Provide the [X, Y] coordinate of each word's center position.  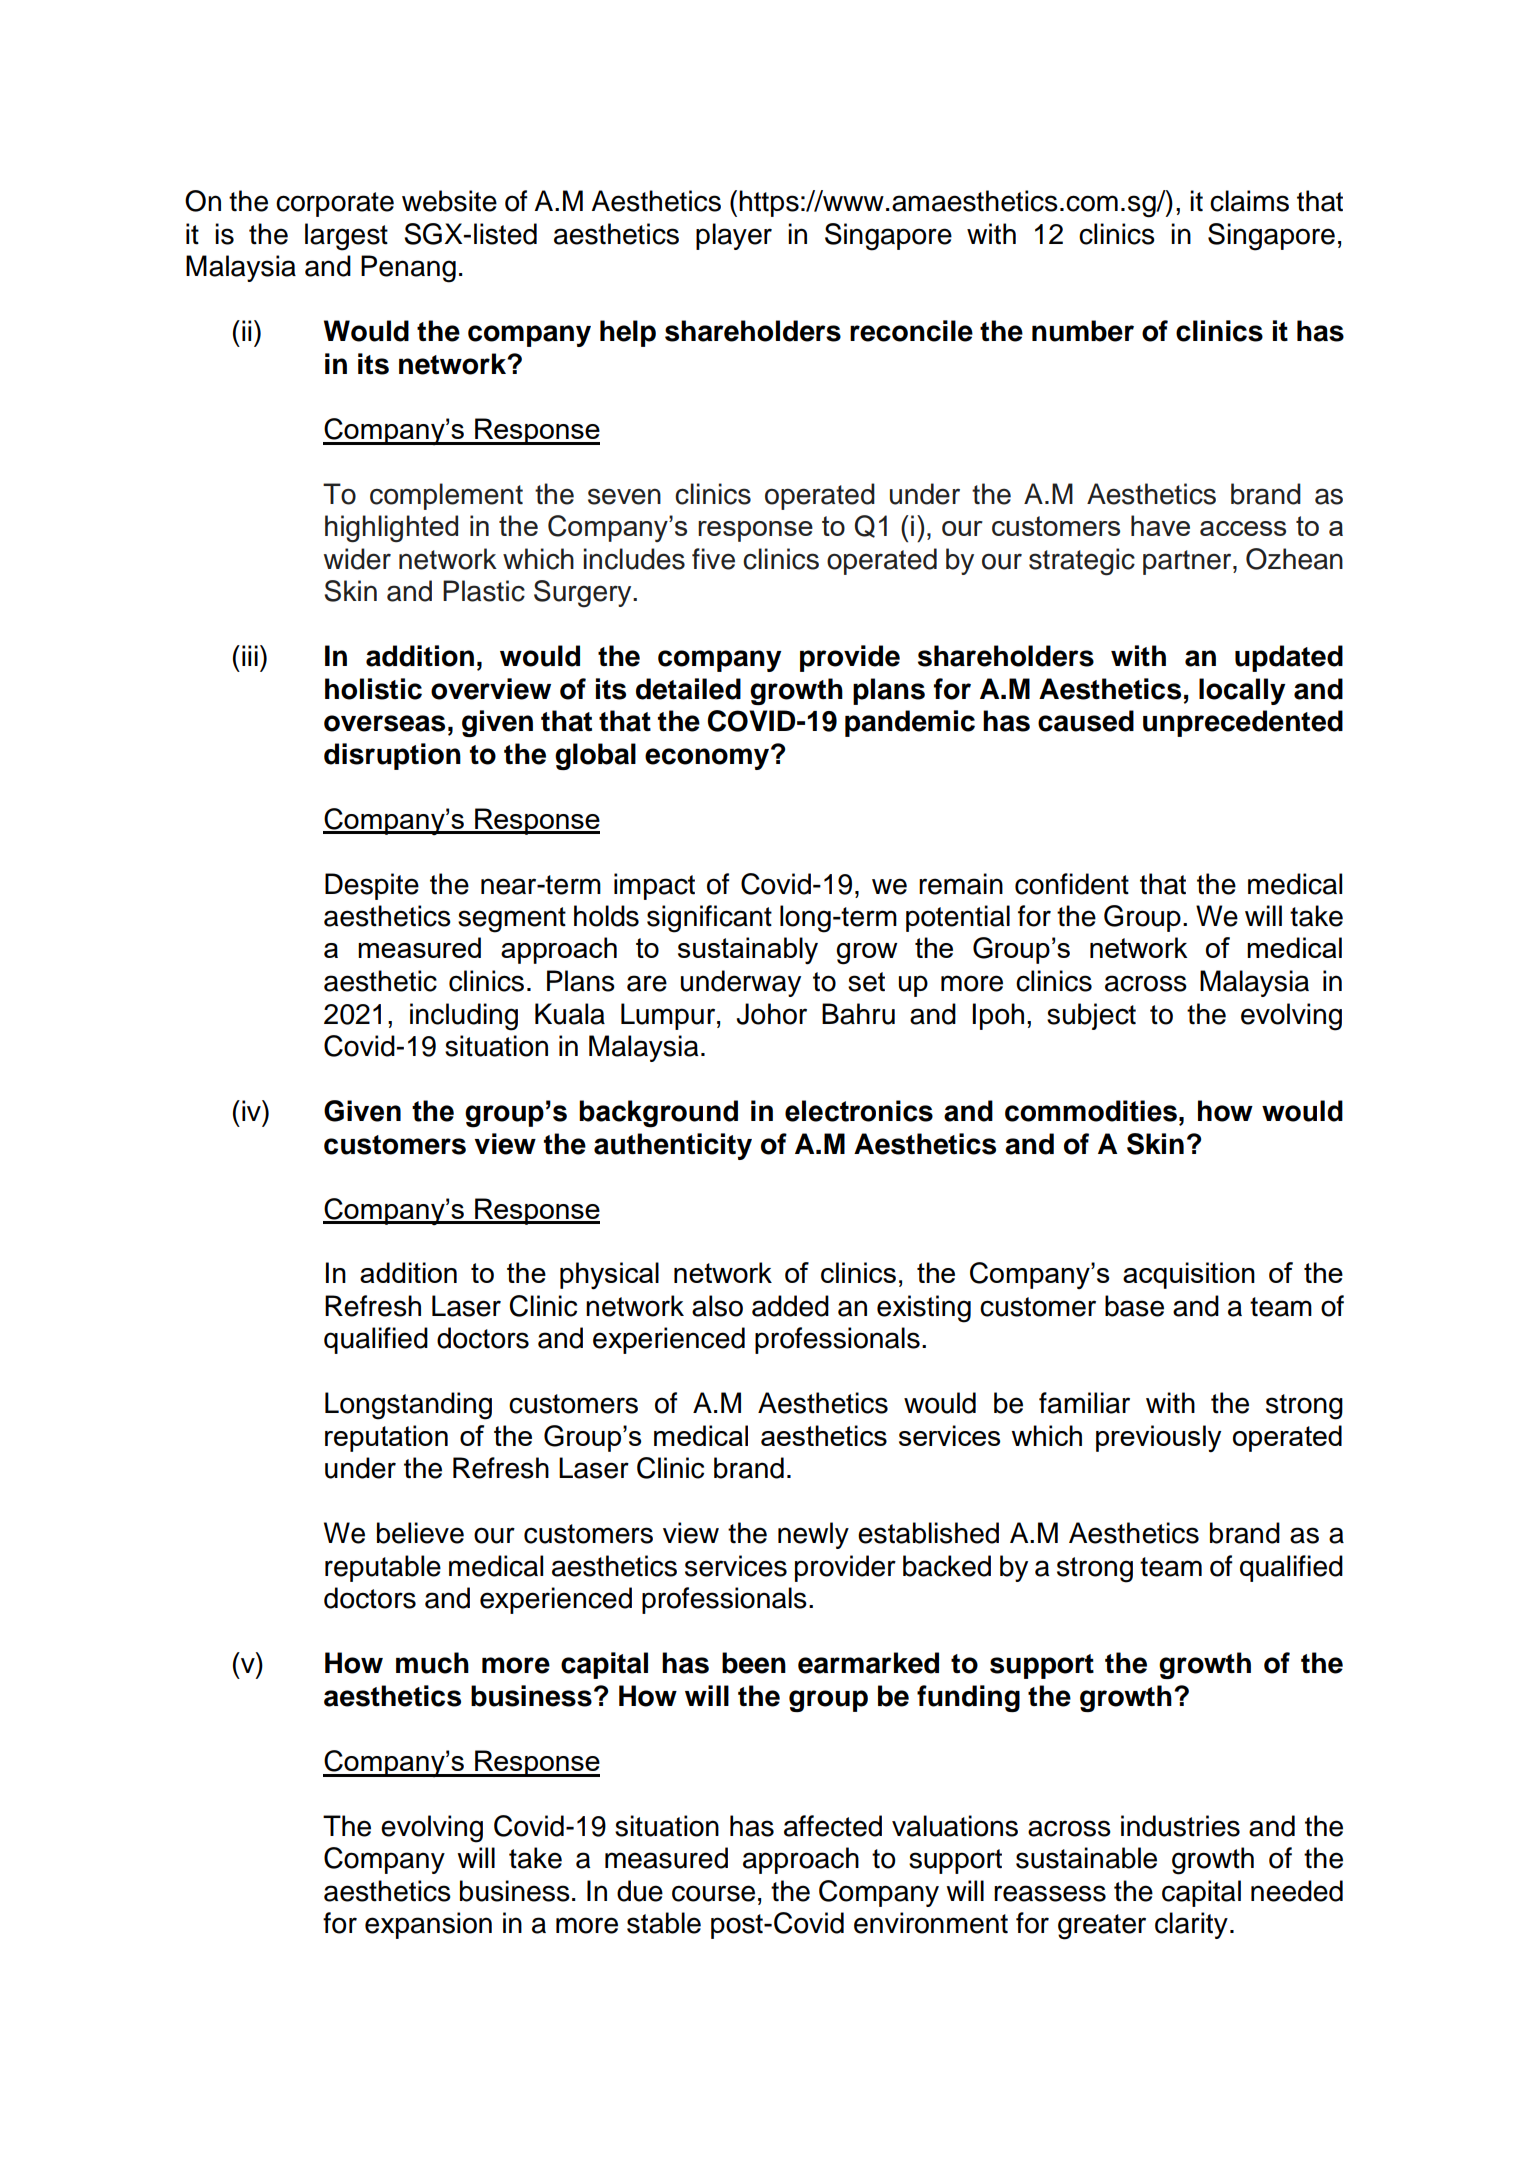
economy [708, 758]
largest [346, 237]
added [790, 1306]
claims [1249, 201]
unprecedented [1243, 723]
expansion [428, 1925]
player [734, 236]
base [1134, 1306]
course [713, 1893]
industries [1180, 1826]
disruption [392, 756]
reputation [386, 1438]
